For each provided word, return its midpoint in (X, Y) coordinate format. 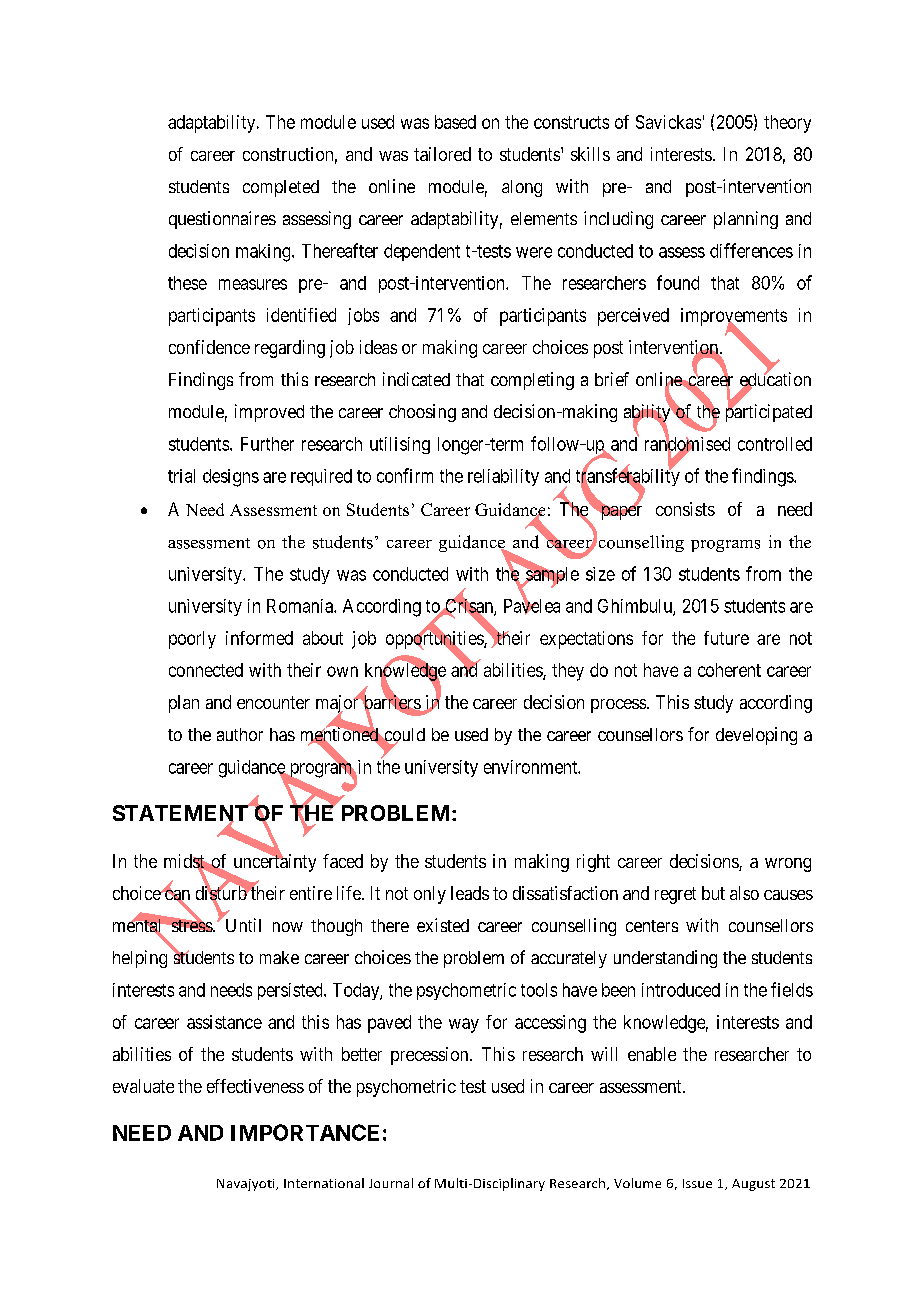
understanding (665, 959)
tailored (442, 154)
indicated (416, 379)
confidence (209, 347)
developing (756, 736)
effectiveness (255, 1086)
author (240, 734)
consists (685, 509)
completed (281, 188)
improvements (734, 318)
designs (231, 478)
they (568, 672)
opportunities (435, 640)
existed (443, 925)
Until (243, 925)
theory (787, 124)
